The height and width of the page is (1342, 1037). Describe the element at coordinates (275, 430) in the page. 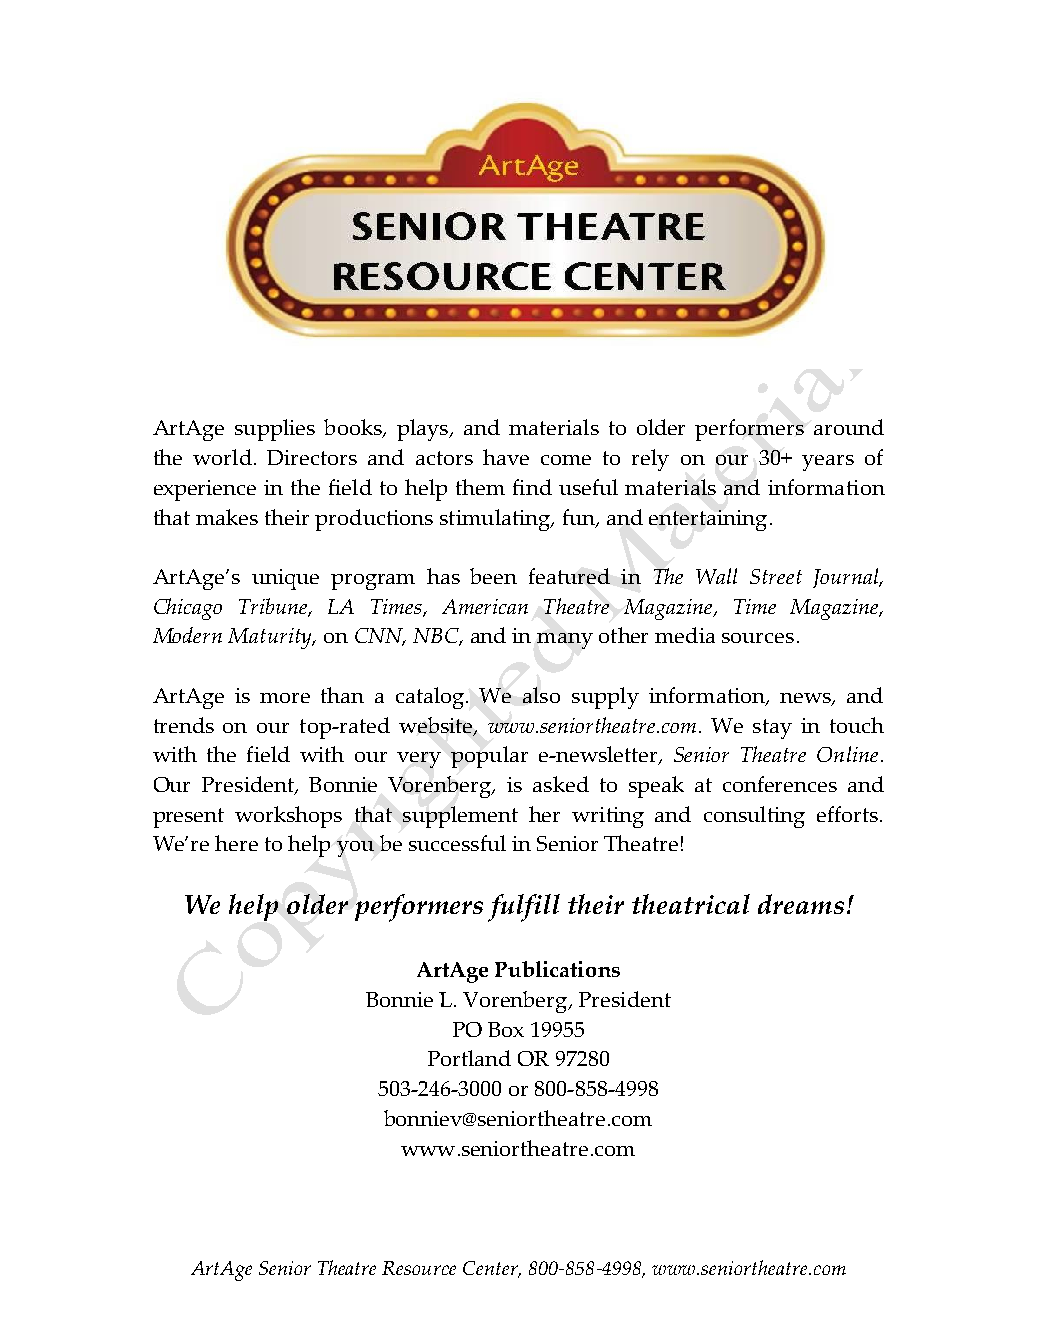

I see `supplies` at that location.
